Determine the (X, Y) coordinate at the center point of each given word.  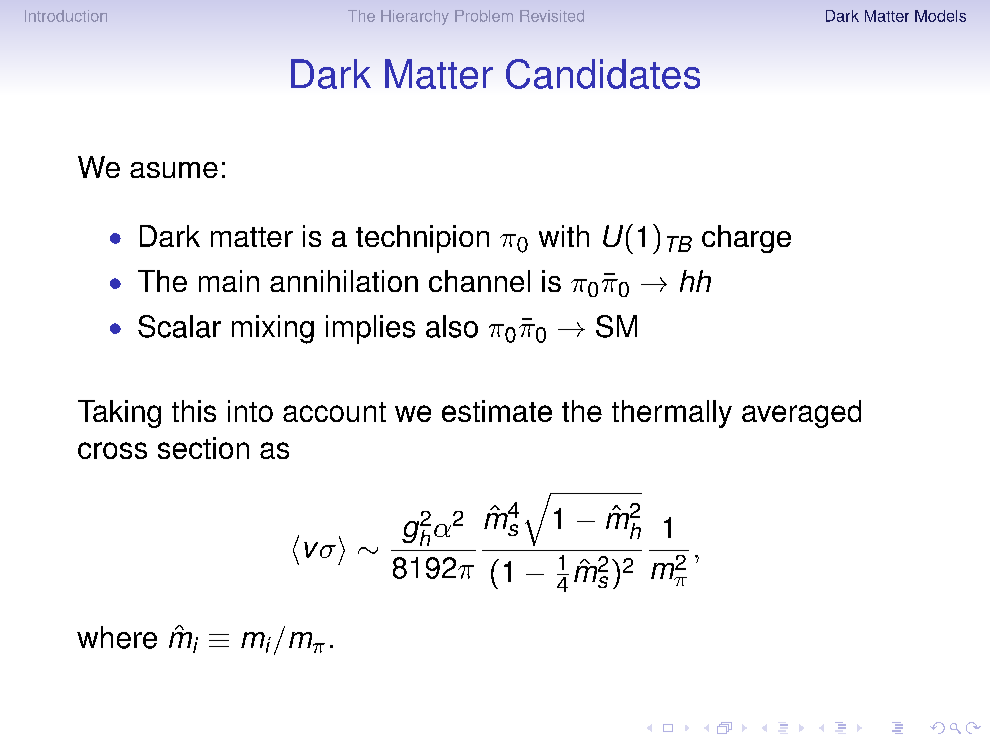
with (564, 236)
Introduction (66, 16)
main (229, 281)
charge (746, 239)
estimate (497, 411)
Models (940, 16)
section (203, 448)
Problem (484, 16)
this (194, 411)
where (117, 637)
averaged (801, 414)
